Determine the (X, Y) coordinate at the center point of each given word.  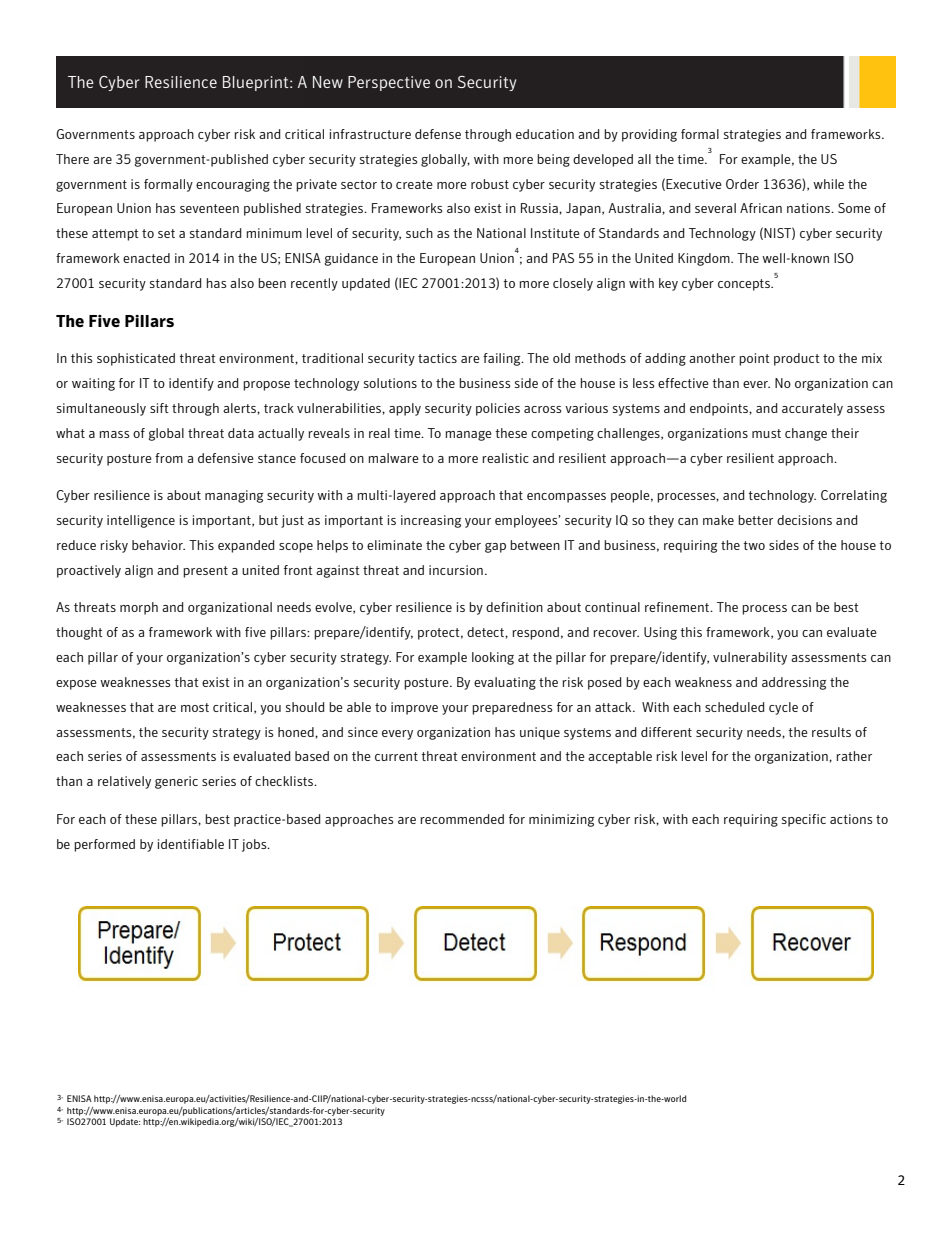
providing (649, 135)
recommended (462, 819)
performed (104, 845)
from (169, 458)
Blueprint (257, 83)
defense (438, 134)
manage (469, 436)
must (766, 433)
